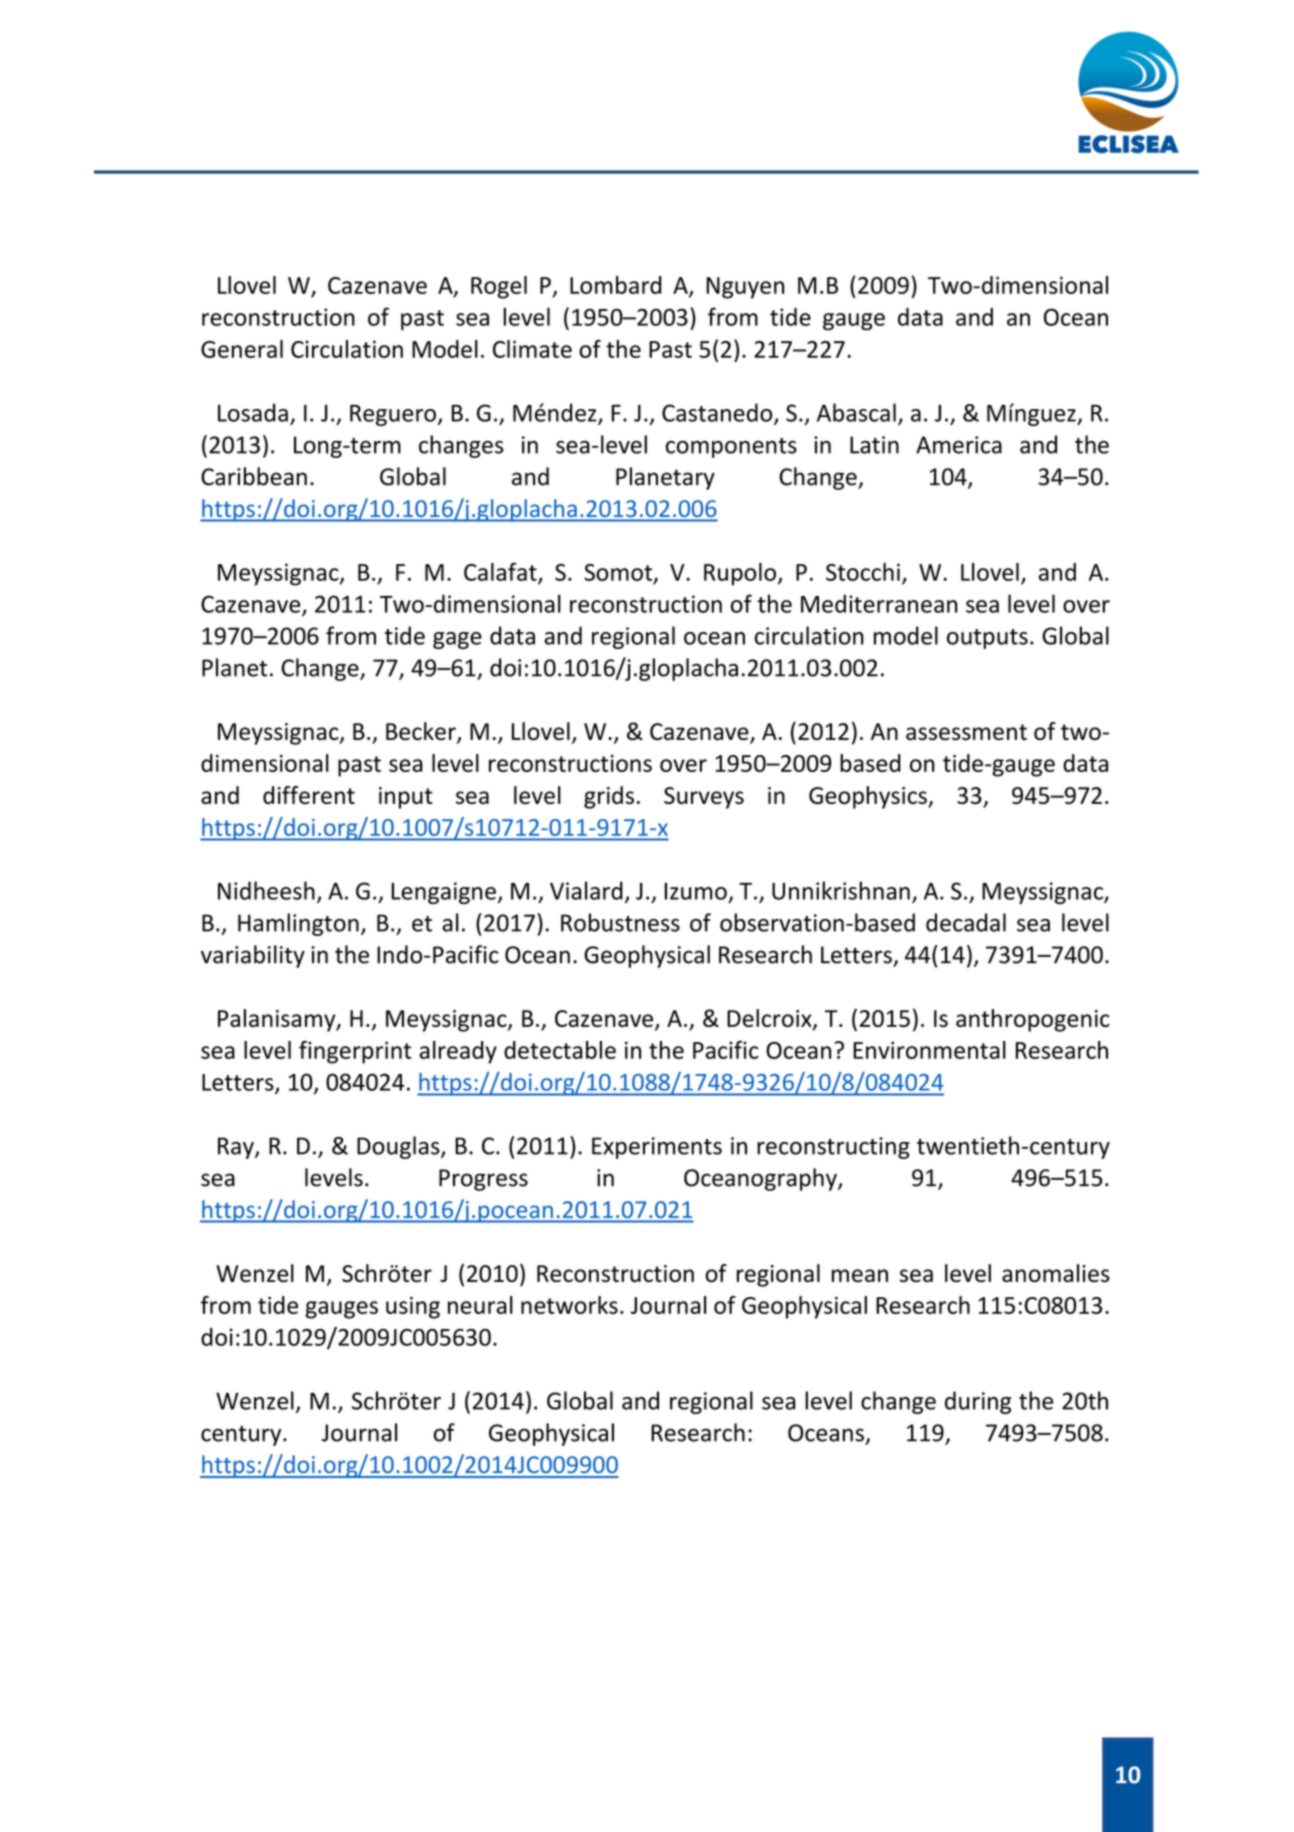 The height and width of the image is (1832, 1294). What do you see at coordinates (457, 640) in the image?
I see `gage` at bounding box center [457, 640].
